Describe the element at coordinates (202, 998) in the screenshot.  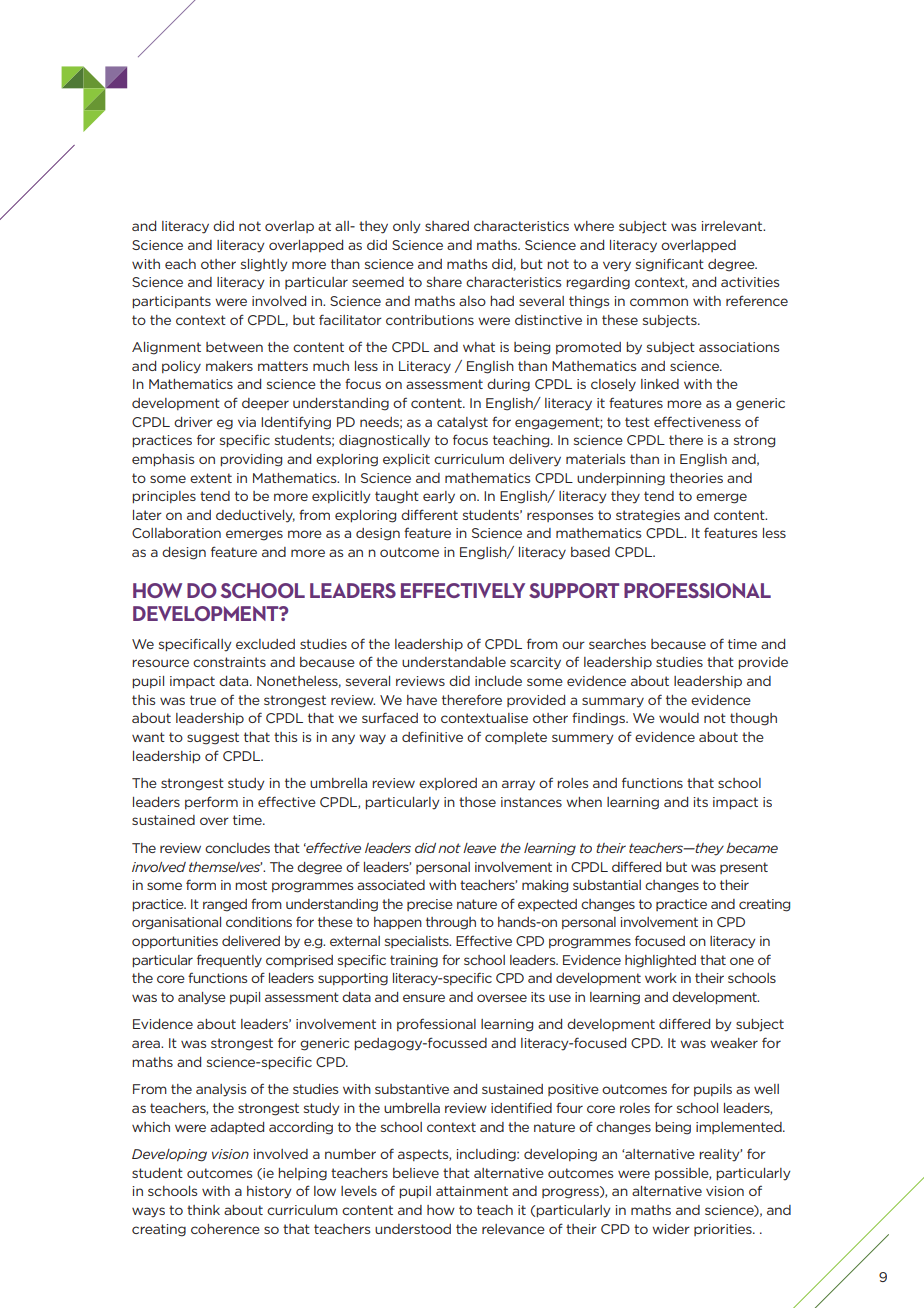
I see `analyse` at that location.
